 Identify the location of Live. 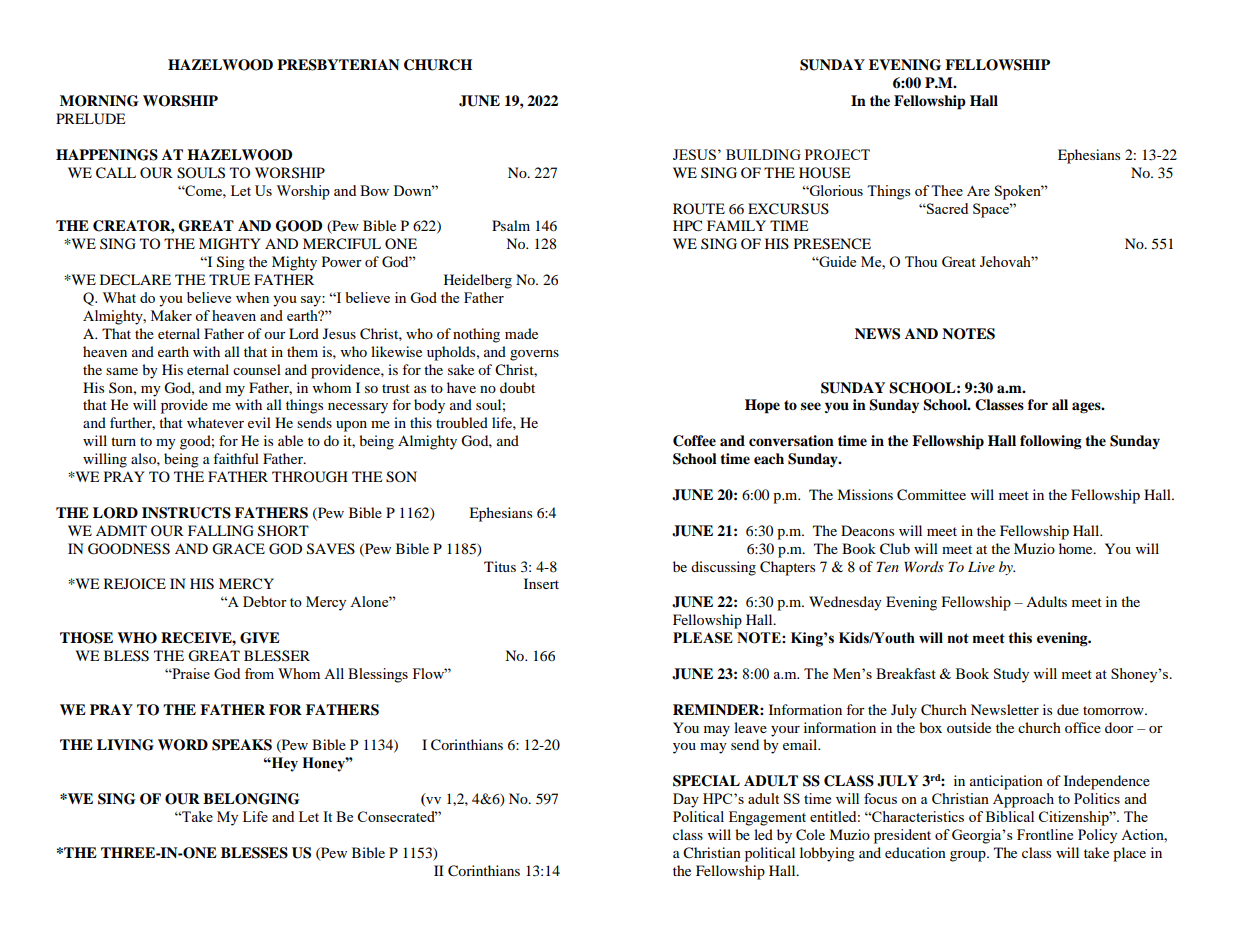
(981, 567).
